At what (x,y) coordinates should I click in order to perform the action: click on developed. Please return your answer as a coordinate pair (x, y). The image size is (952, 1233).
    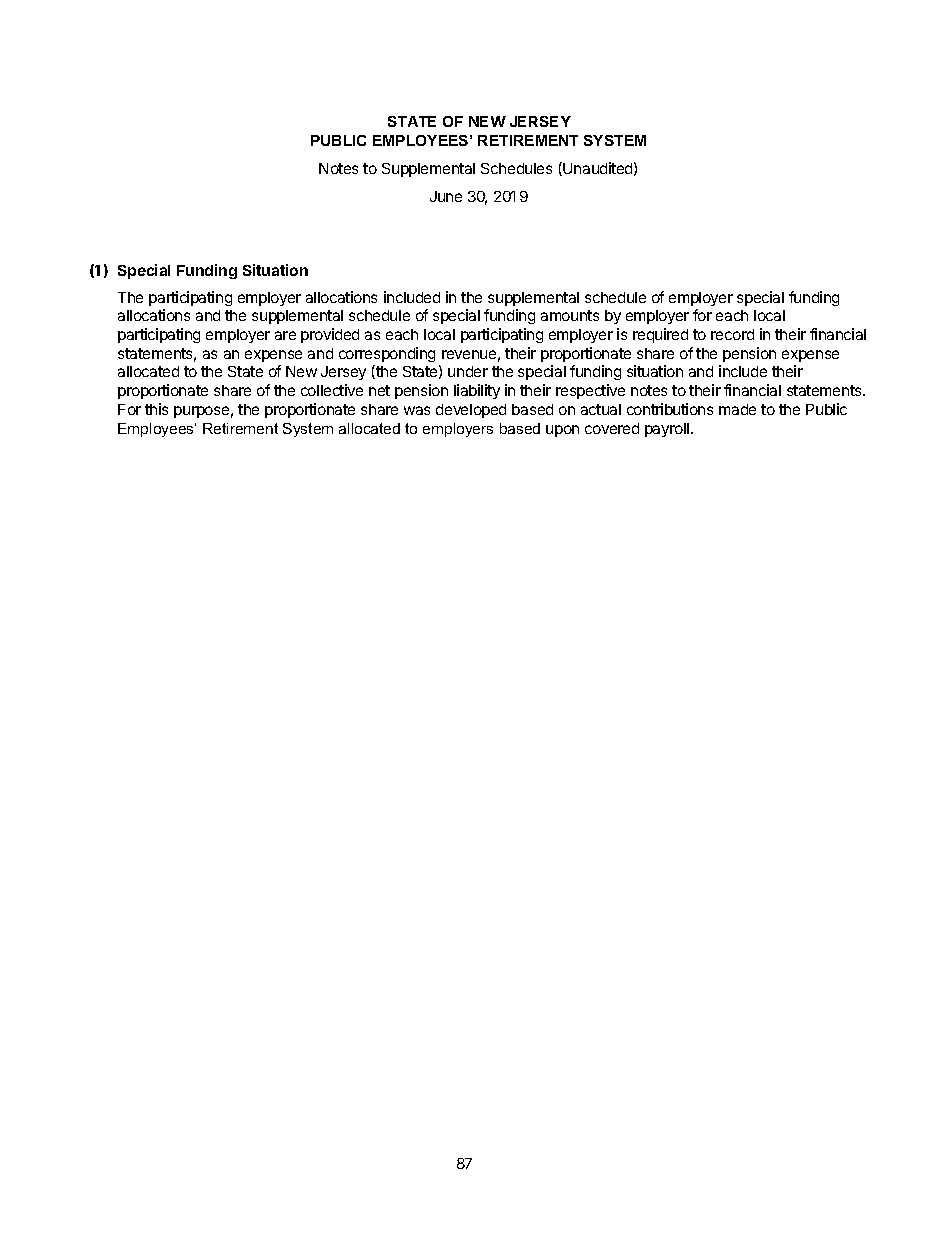
    Looking at the image, I should click on (471, 411).
